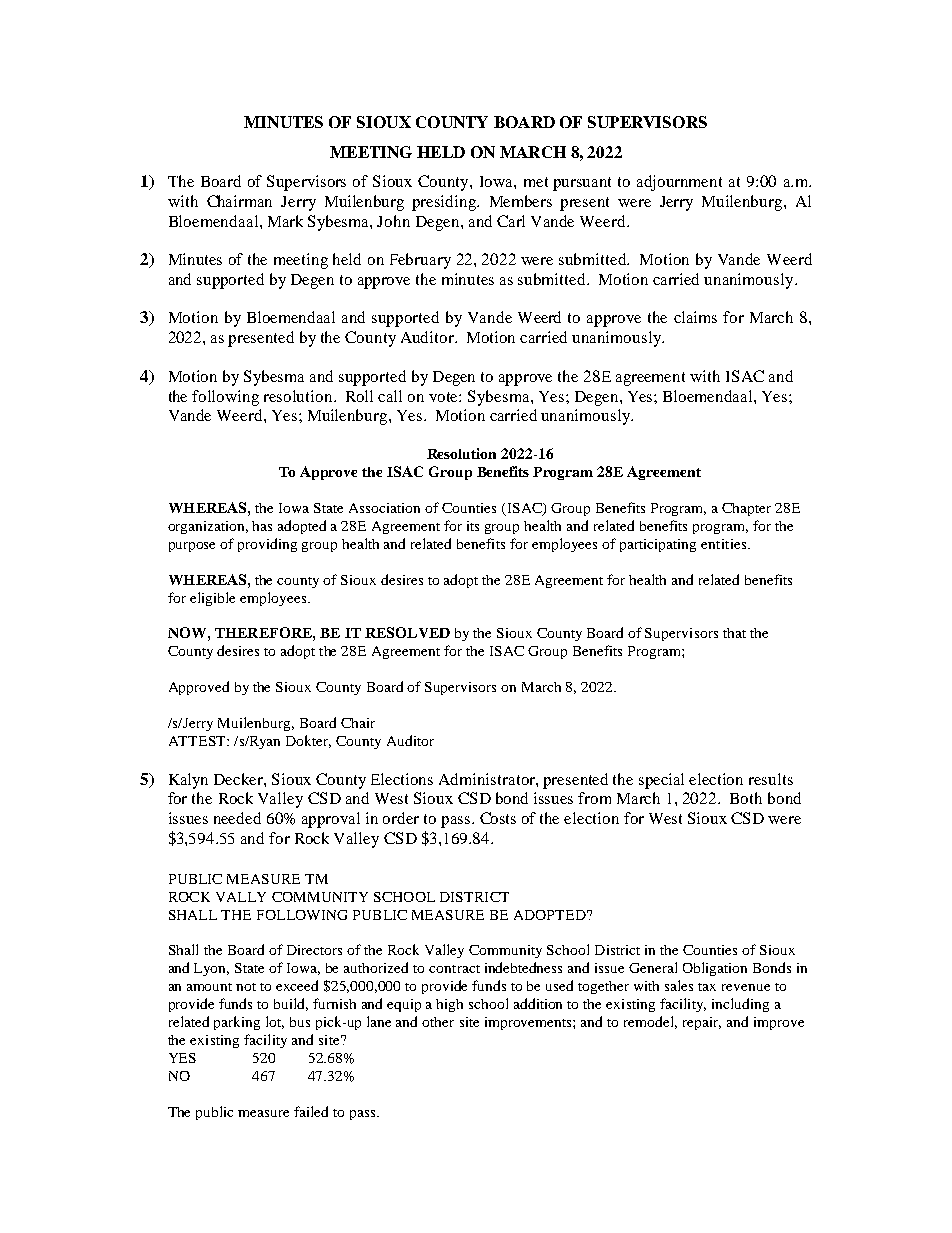 This screenshot has height=1233, width=952. What do you see at coordinates (746, 798) in the screenshot?
I see `Both` at bounding box center [746, 798].
